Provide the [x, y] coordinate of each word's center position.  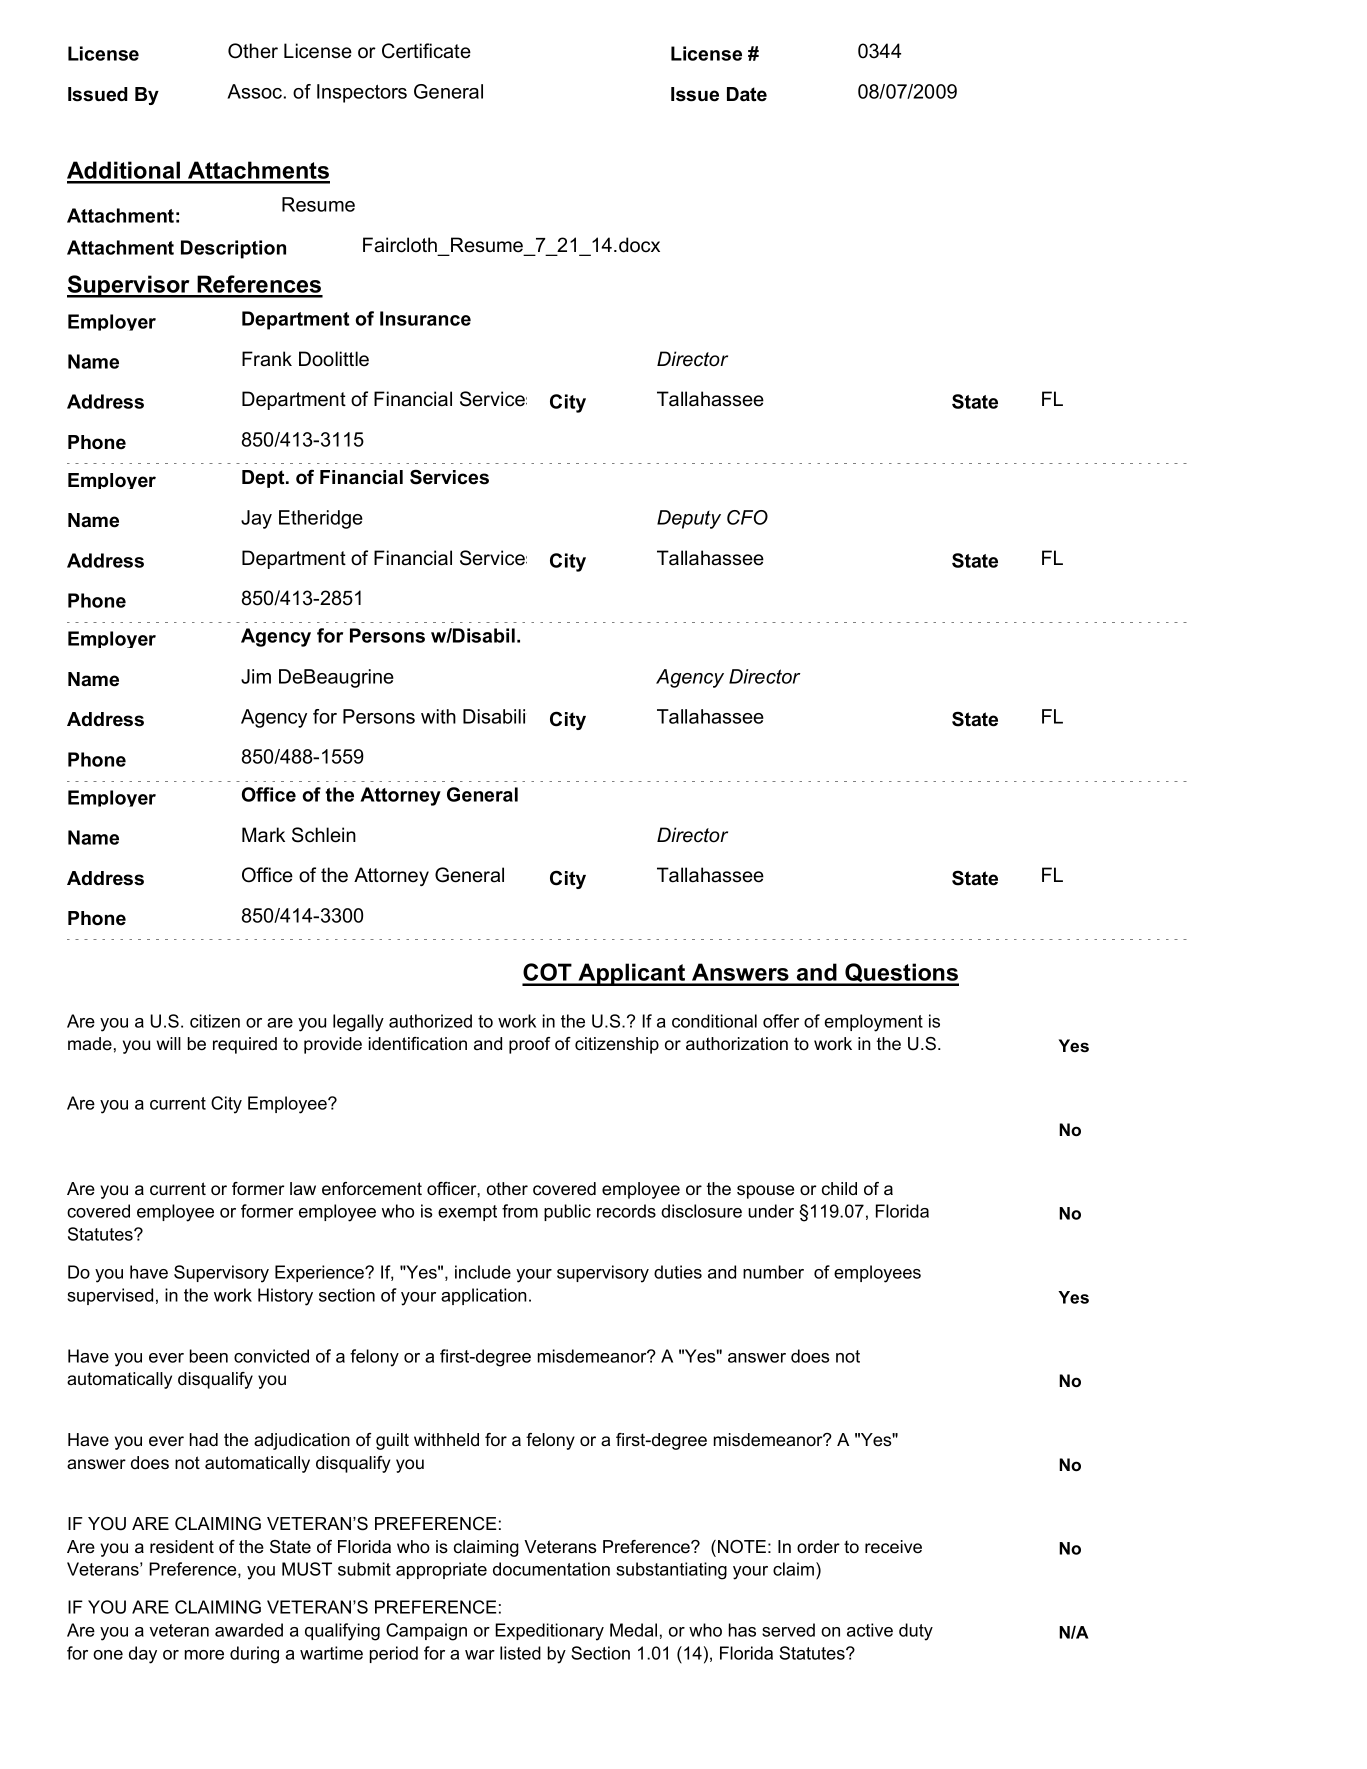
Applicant [632, 974]
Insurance [425, 318]
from [520, 1211]
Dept [264, 479]
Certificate [426, 51]
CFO [747, 517]
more [204, 1655]
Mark [263, 835]
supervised [110, 1296]
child [839, 1188]
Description [233, 249]
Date [747, 94]
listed [520, 1653]
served [788, 1630]
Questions [901, 974]
